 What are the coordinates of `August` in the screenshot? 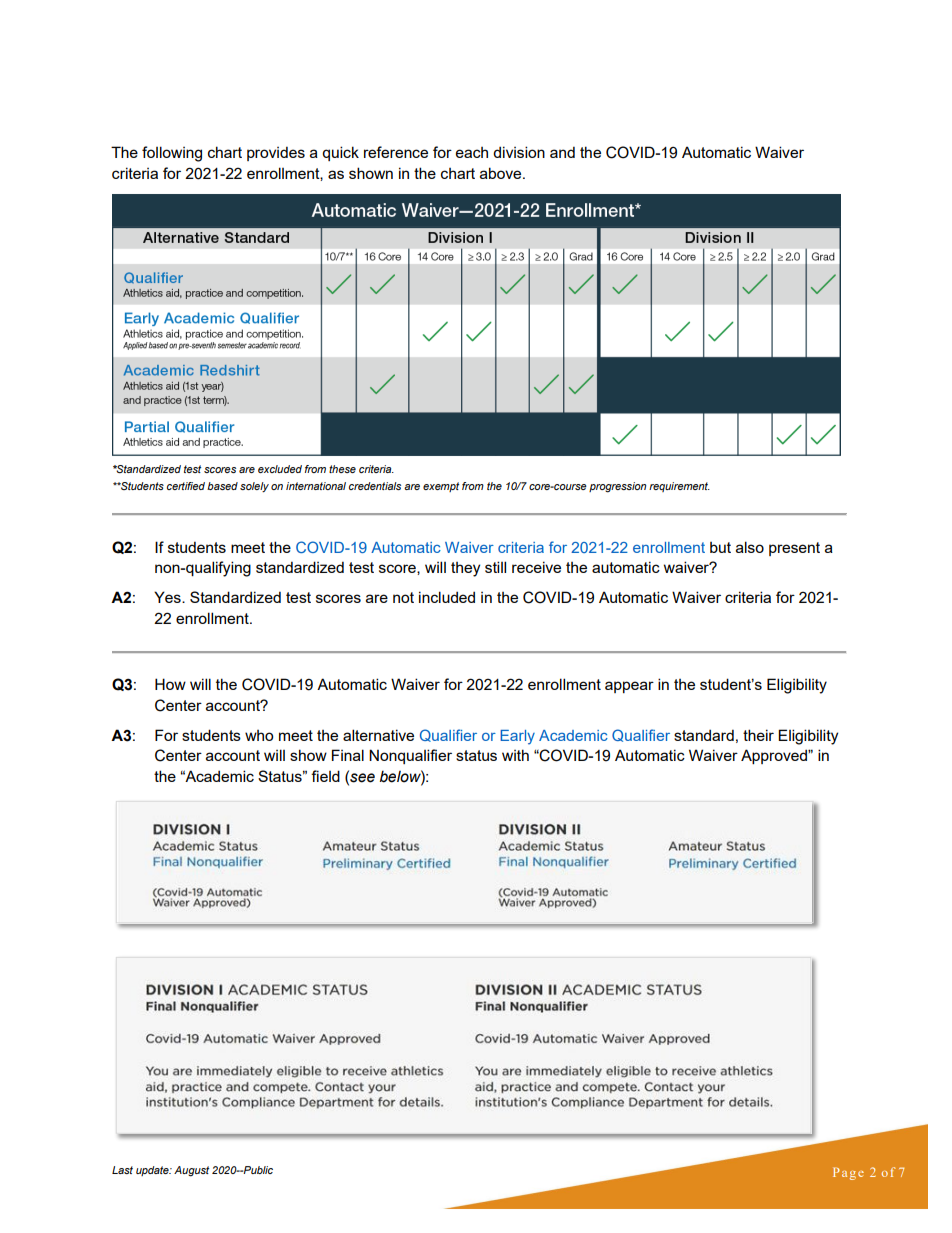 It's located at (191, 1171).
